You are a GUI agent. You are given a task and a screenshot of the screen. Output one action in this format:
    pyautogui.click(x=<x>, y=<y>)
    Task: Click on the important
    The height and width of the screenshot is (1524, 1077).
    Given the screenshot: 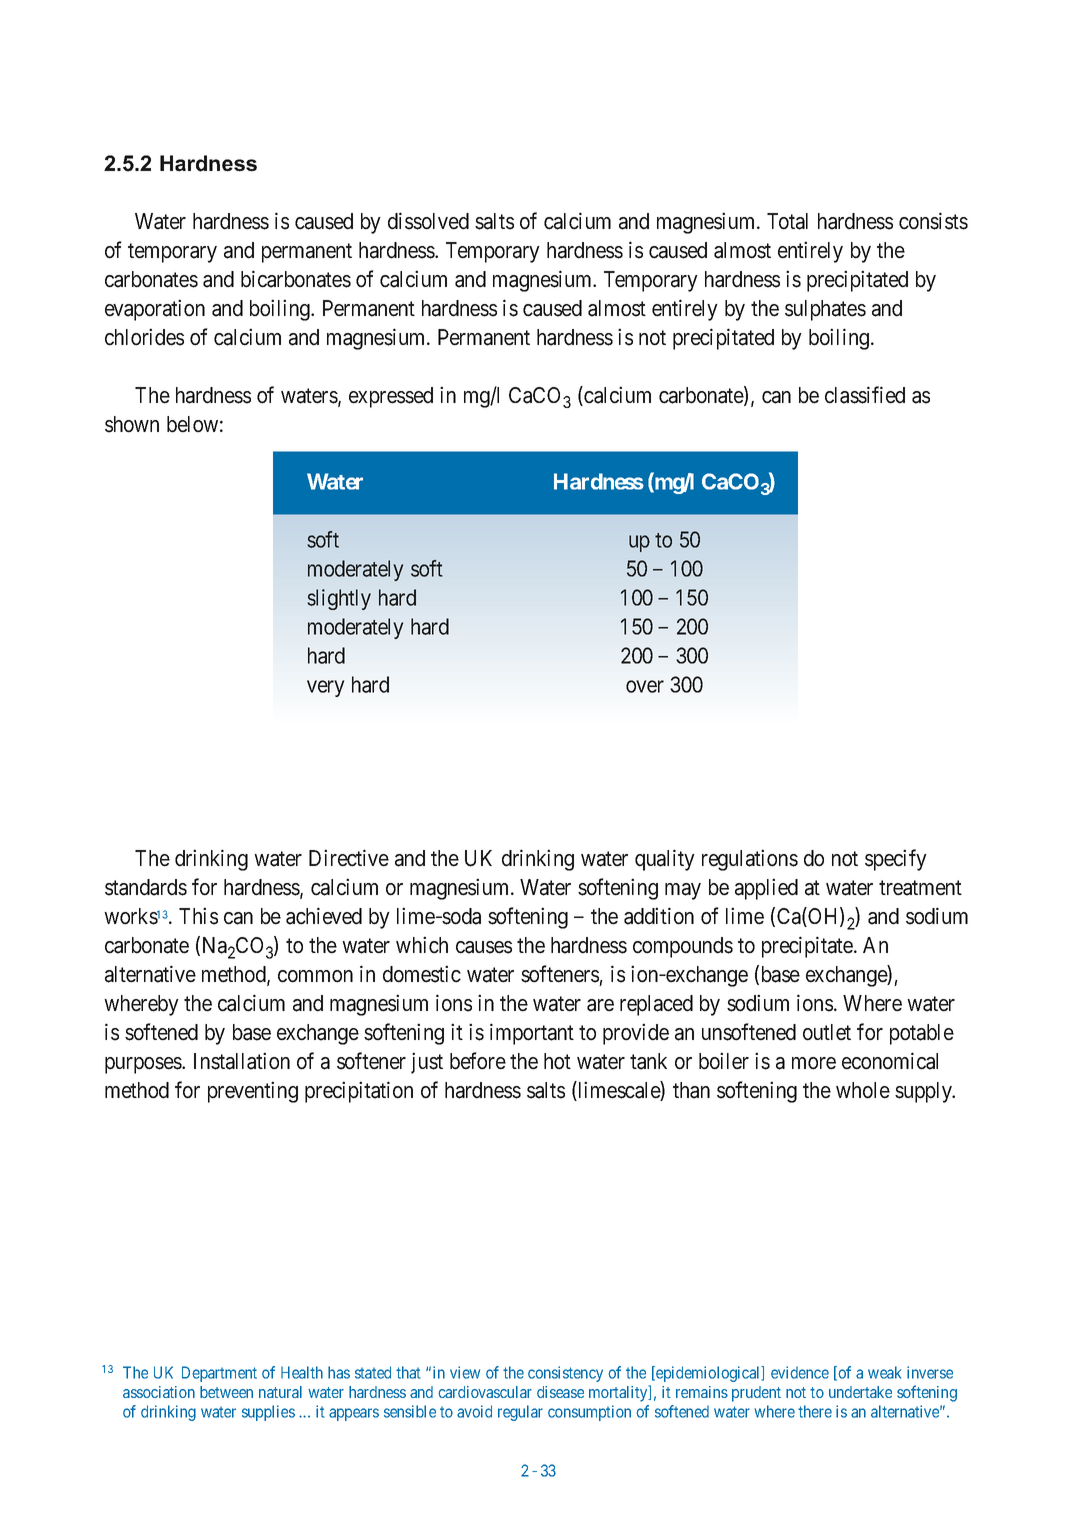 What is the action you would take?
    pyautogui.click(x=532, y=1034)
